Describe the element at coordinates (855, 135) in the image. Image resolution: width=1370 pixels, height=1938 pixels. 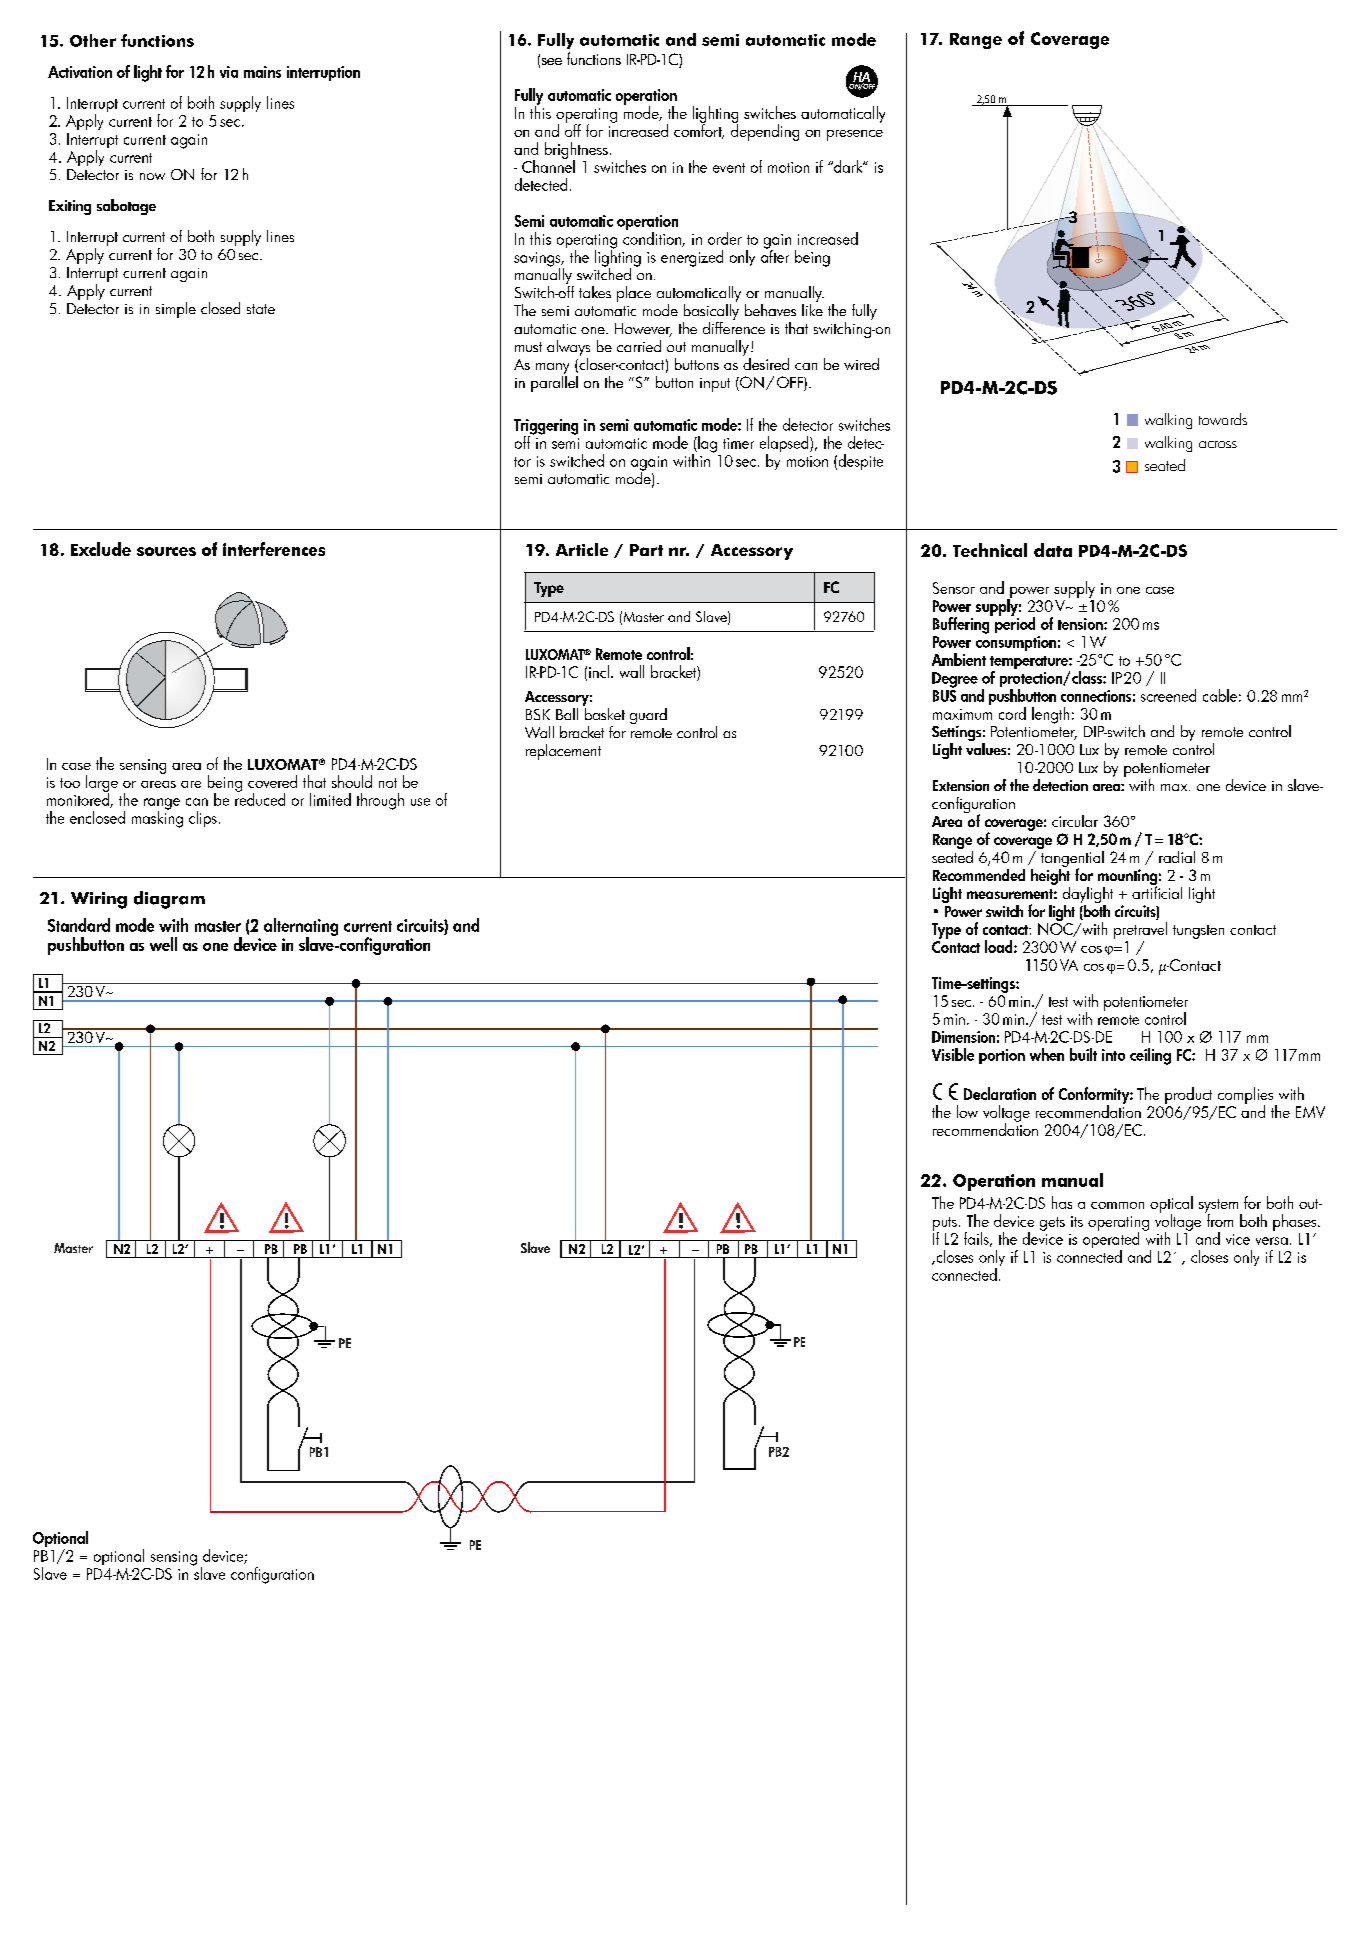
I see `presence` at that location.
